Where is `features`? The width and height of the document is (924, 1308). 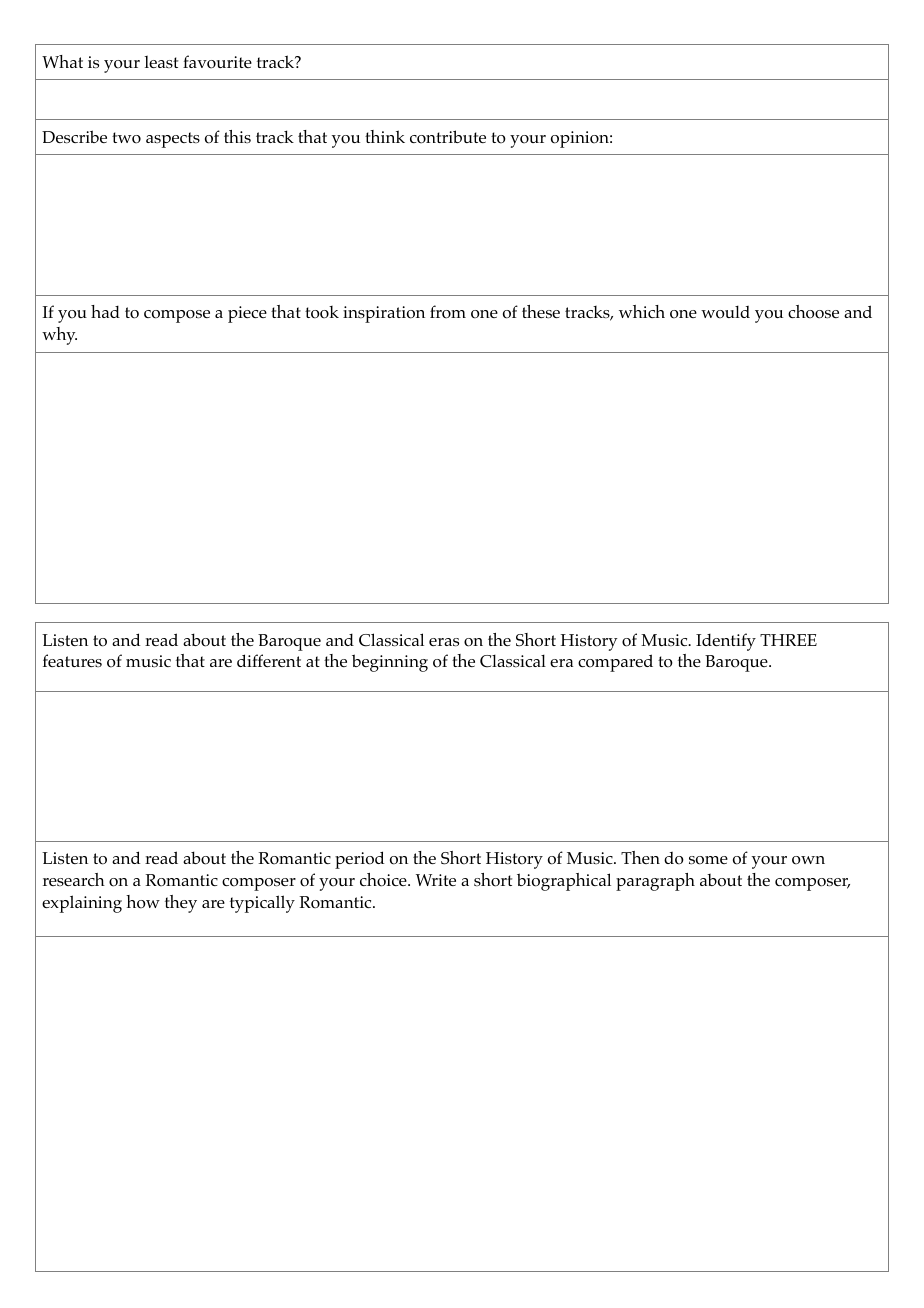
features is located at coordinates (72, 660).
